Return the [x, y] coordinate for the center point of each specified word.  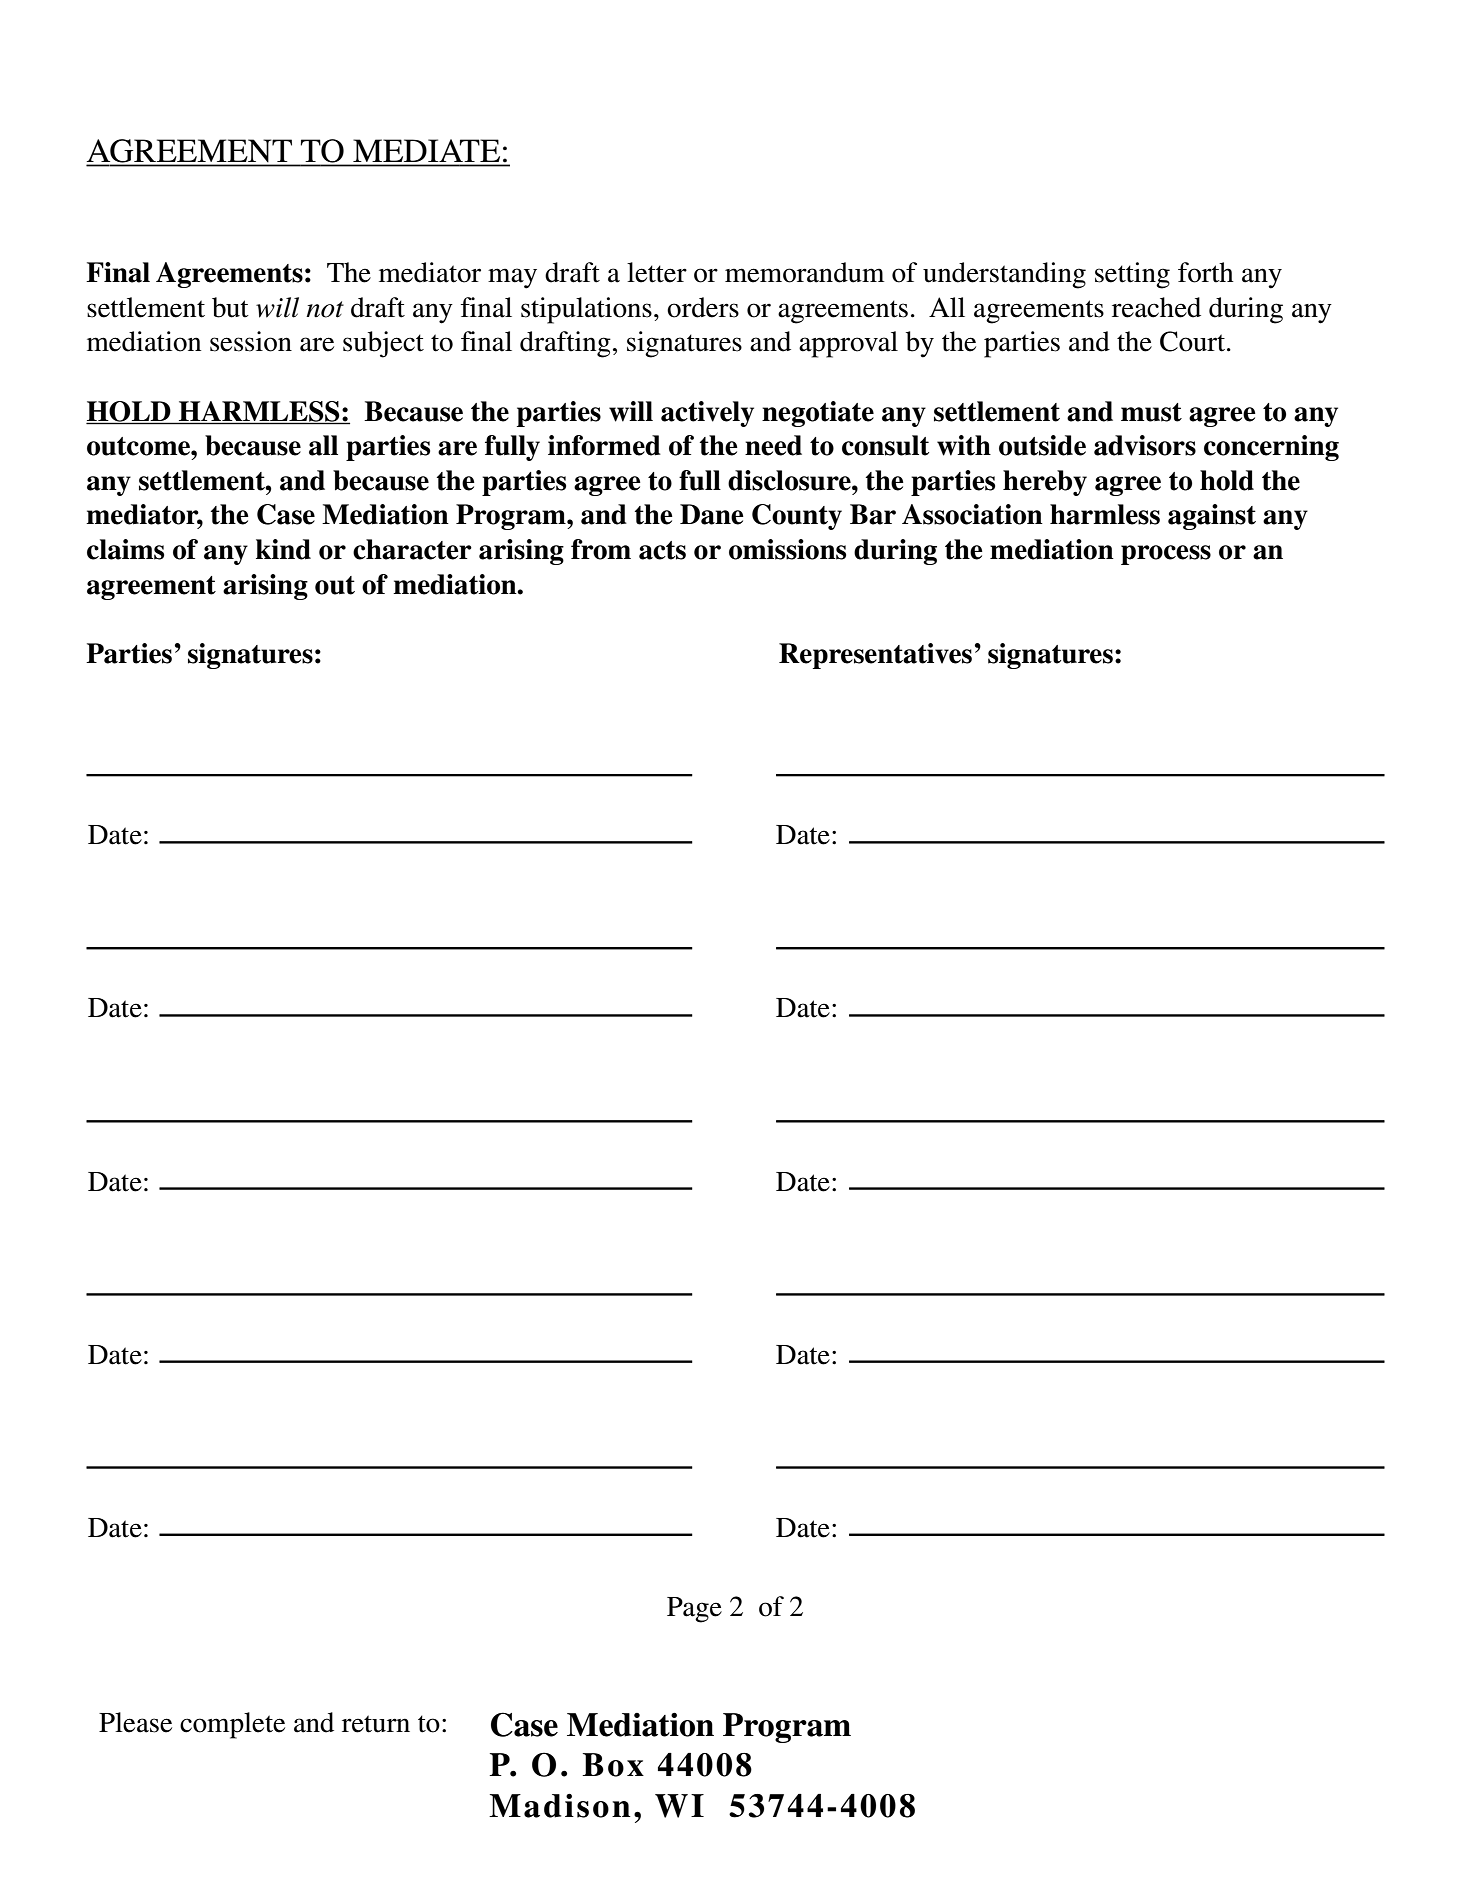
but [230, 307]
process [1166, 555]
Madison [560, 1805]
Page [694, 1610]
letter [657, 272]
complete [232, 1725]
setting [1132, 275]
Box [613, 1765]
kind [283, 549]
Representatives [875, 656]
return [376, 1724]
